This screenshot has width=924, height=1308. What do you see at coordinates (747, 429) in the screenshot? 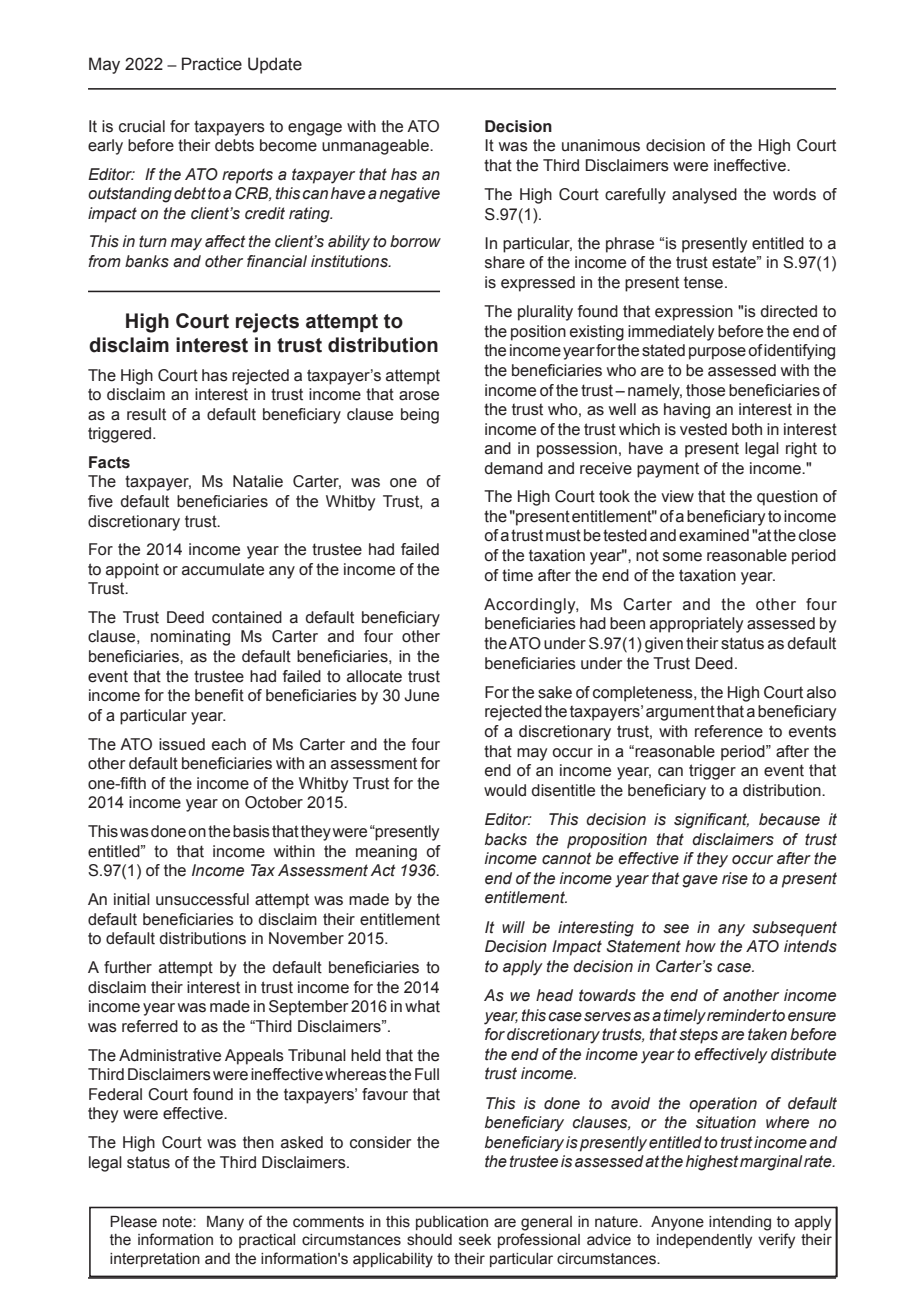
I see `both` at bounding box center [747, 429].
